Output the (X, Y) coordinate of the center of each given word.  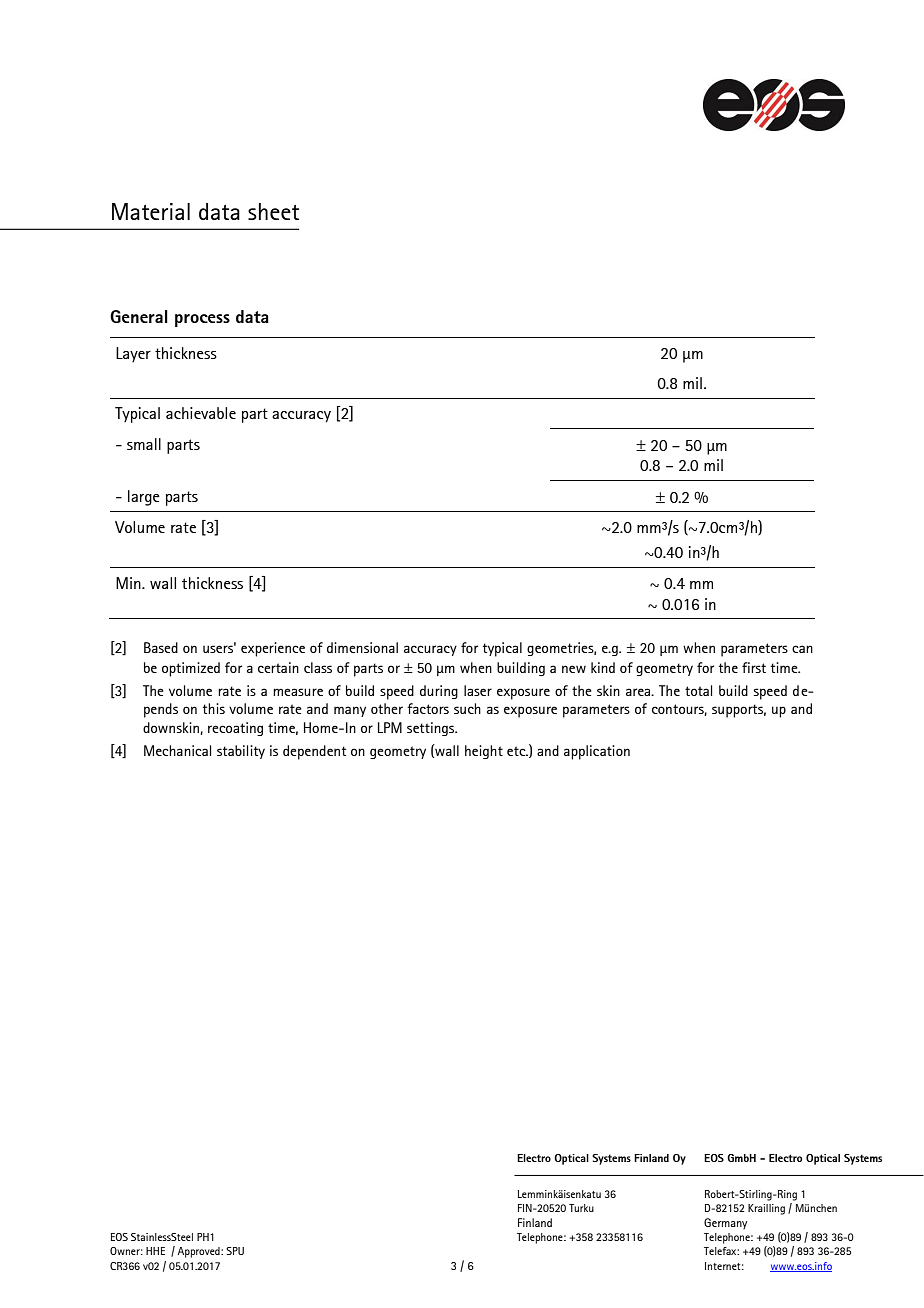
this (214, 708)
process (202, 320)
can (802, 649)
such (467, 708)
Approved (199, 1252)
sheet (273, 211)
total (698, 690)
